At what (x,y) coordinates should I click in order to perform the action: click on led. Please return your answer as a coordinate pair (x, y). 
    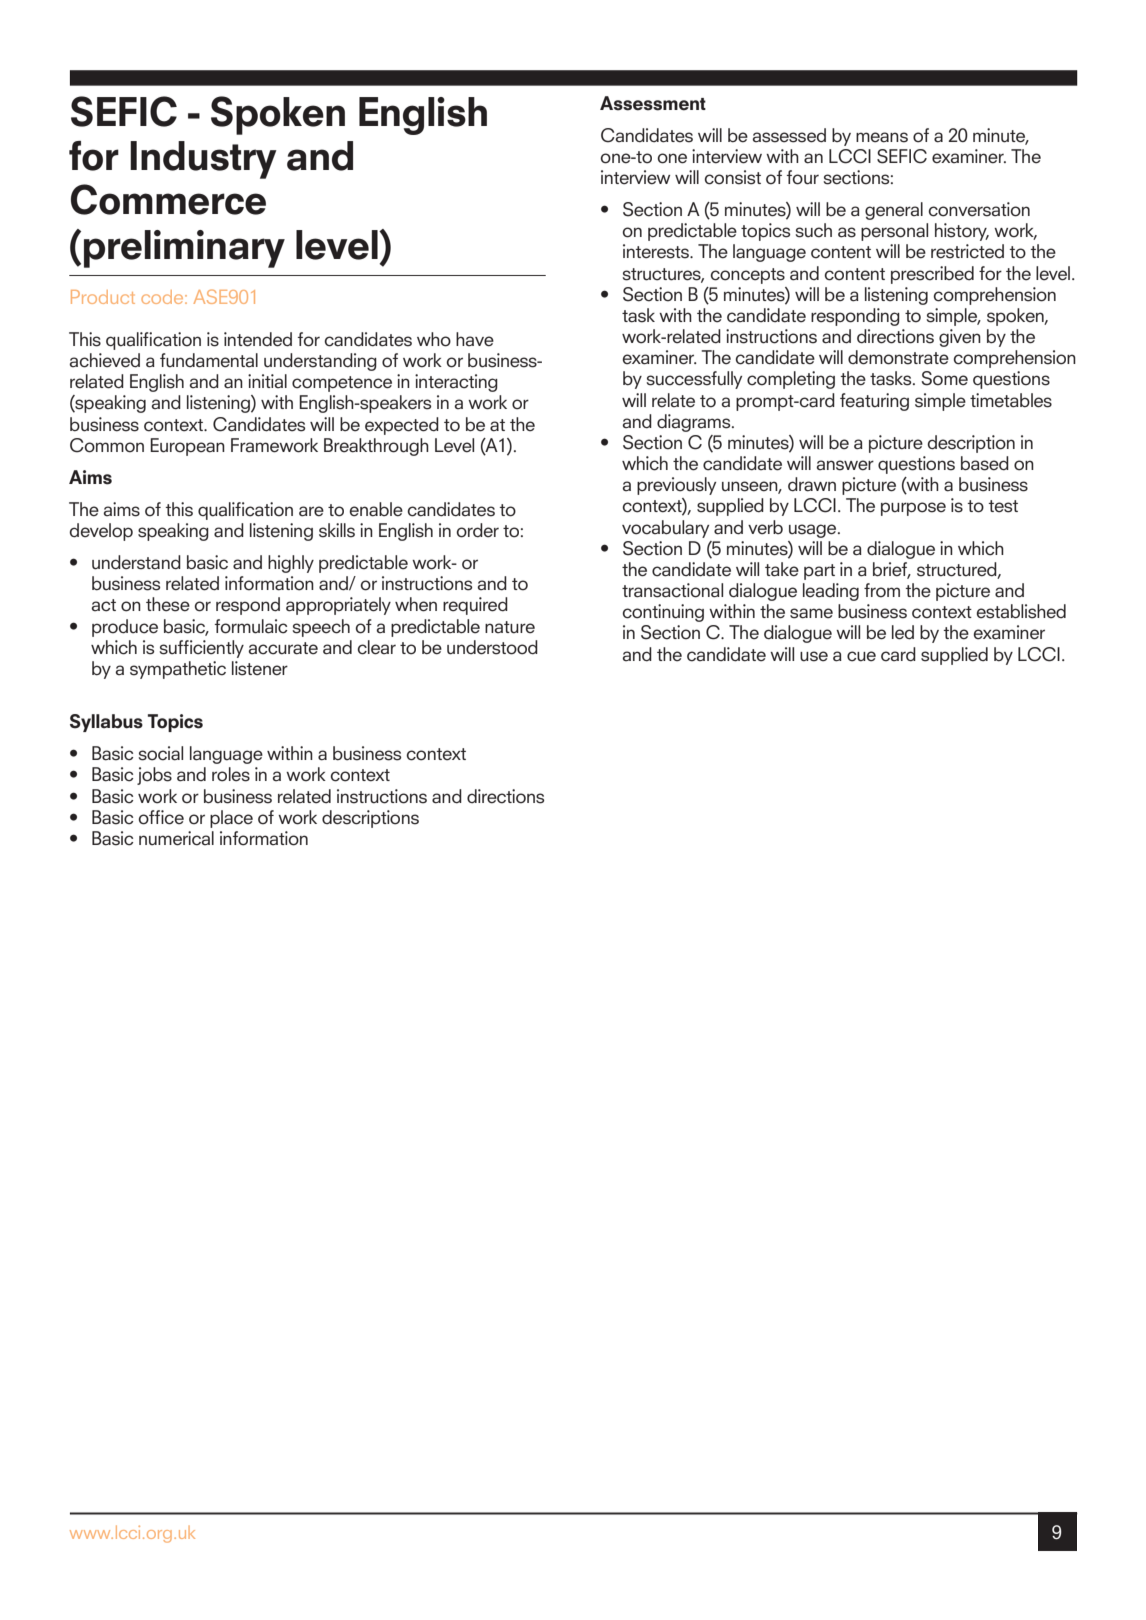
    Looking at the image, I should click on (903, 632).
